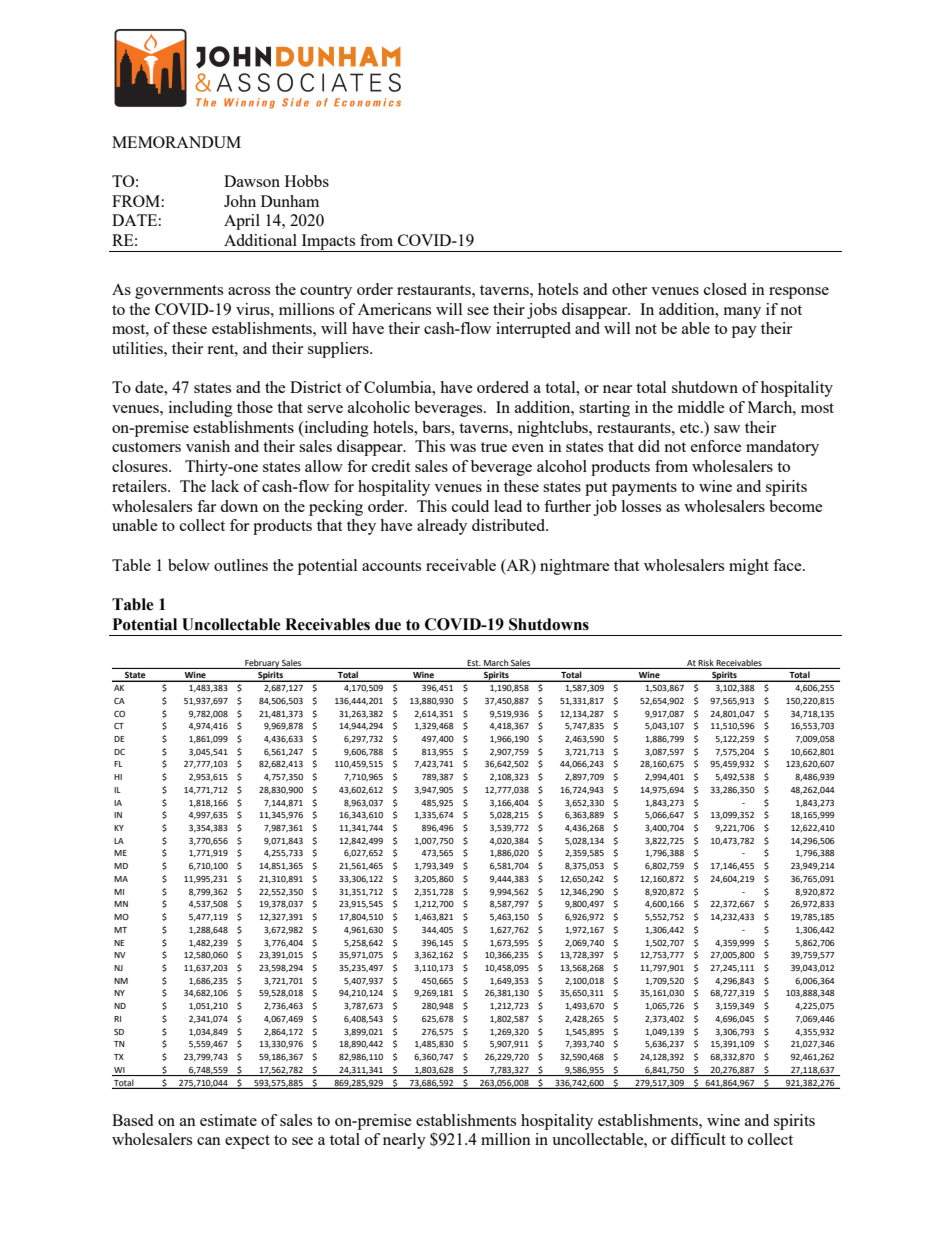 The width and height of the screenshot is (952, 1233). What do you see at coordinates (388, 624) in the screenshot?
I see `due` at bounding box center [388, 624].
